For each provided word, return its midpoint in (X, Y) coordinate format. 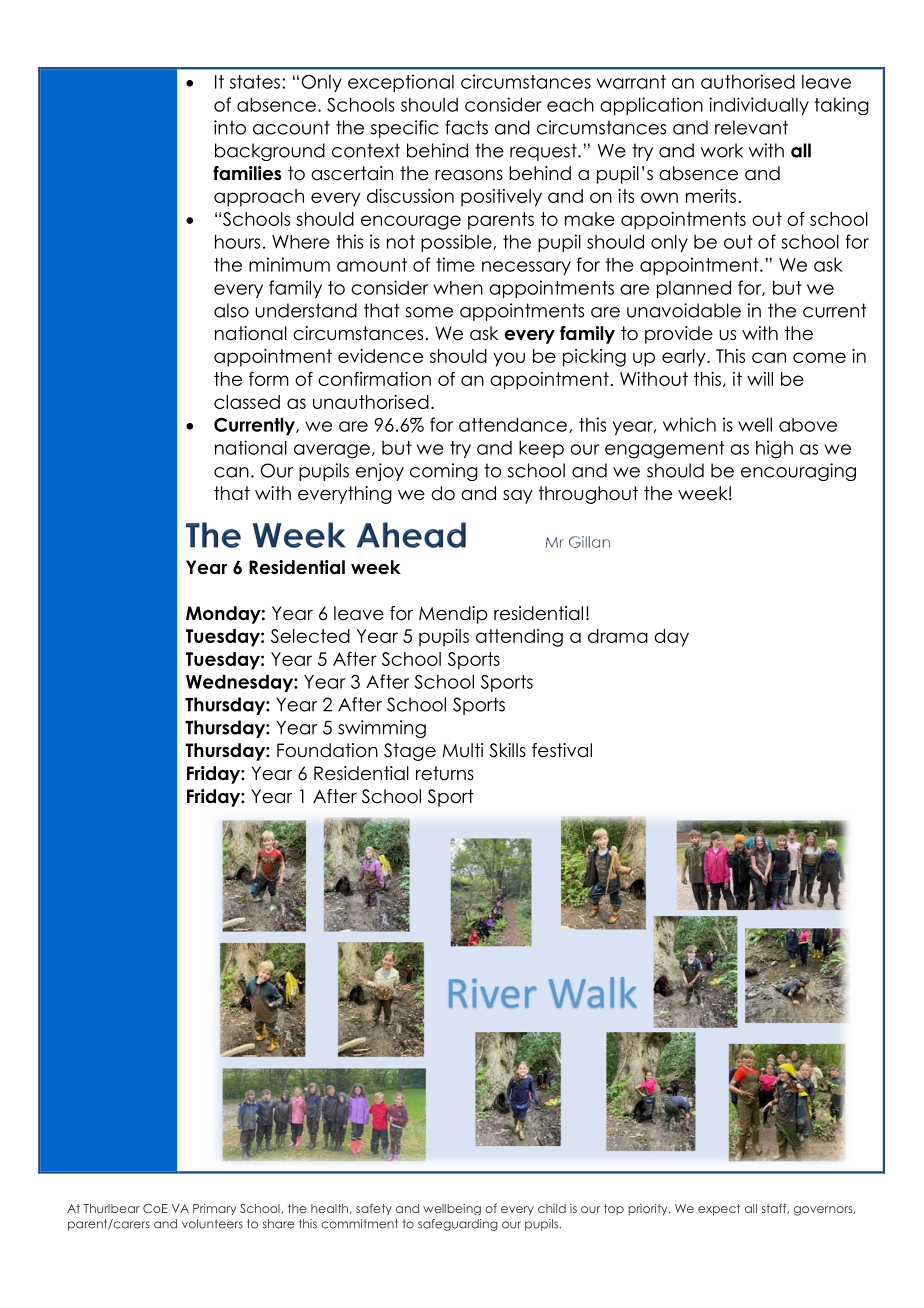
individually (759, 106)
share (278, 1224)
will (760, 379)
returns (445, 773)
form (269, 378)
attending (519, 638)
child (552, 1208)
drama (618, 636)
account (291, 127)
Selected (310, 636)
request (544, 152)
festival (562, 750)
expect (719, 1210)
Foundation (327, 750)
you (509, 359)
